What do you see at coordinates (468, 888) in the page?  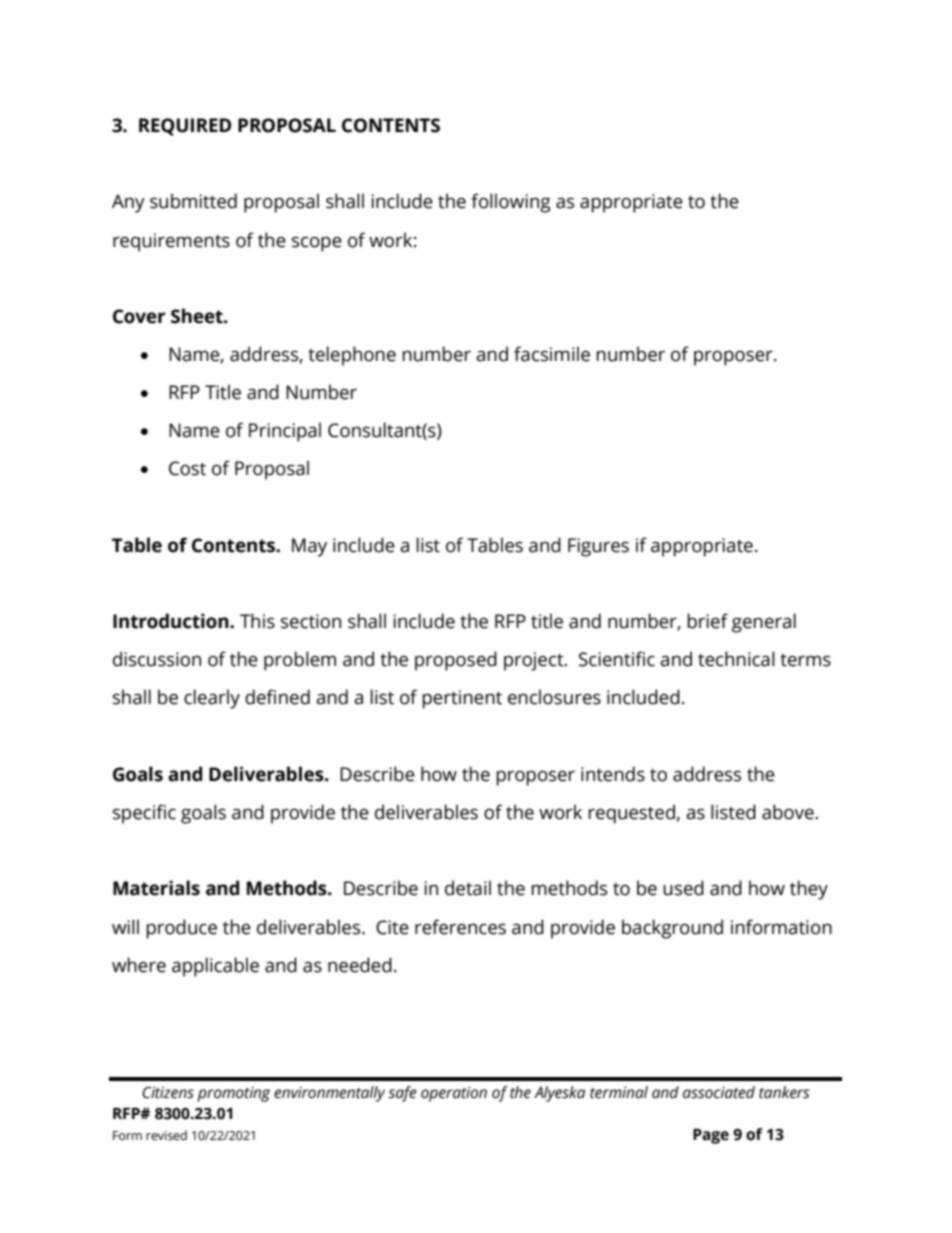 I see `detail` at bounding box center [468, 888].
